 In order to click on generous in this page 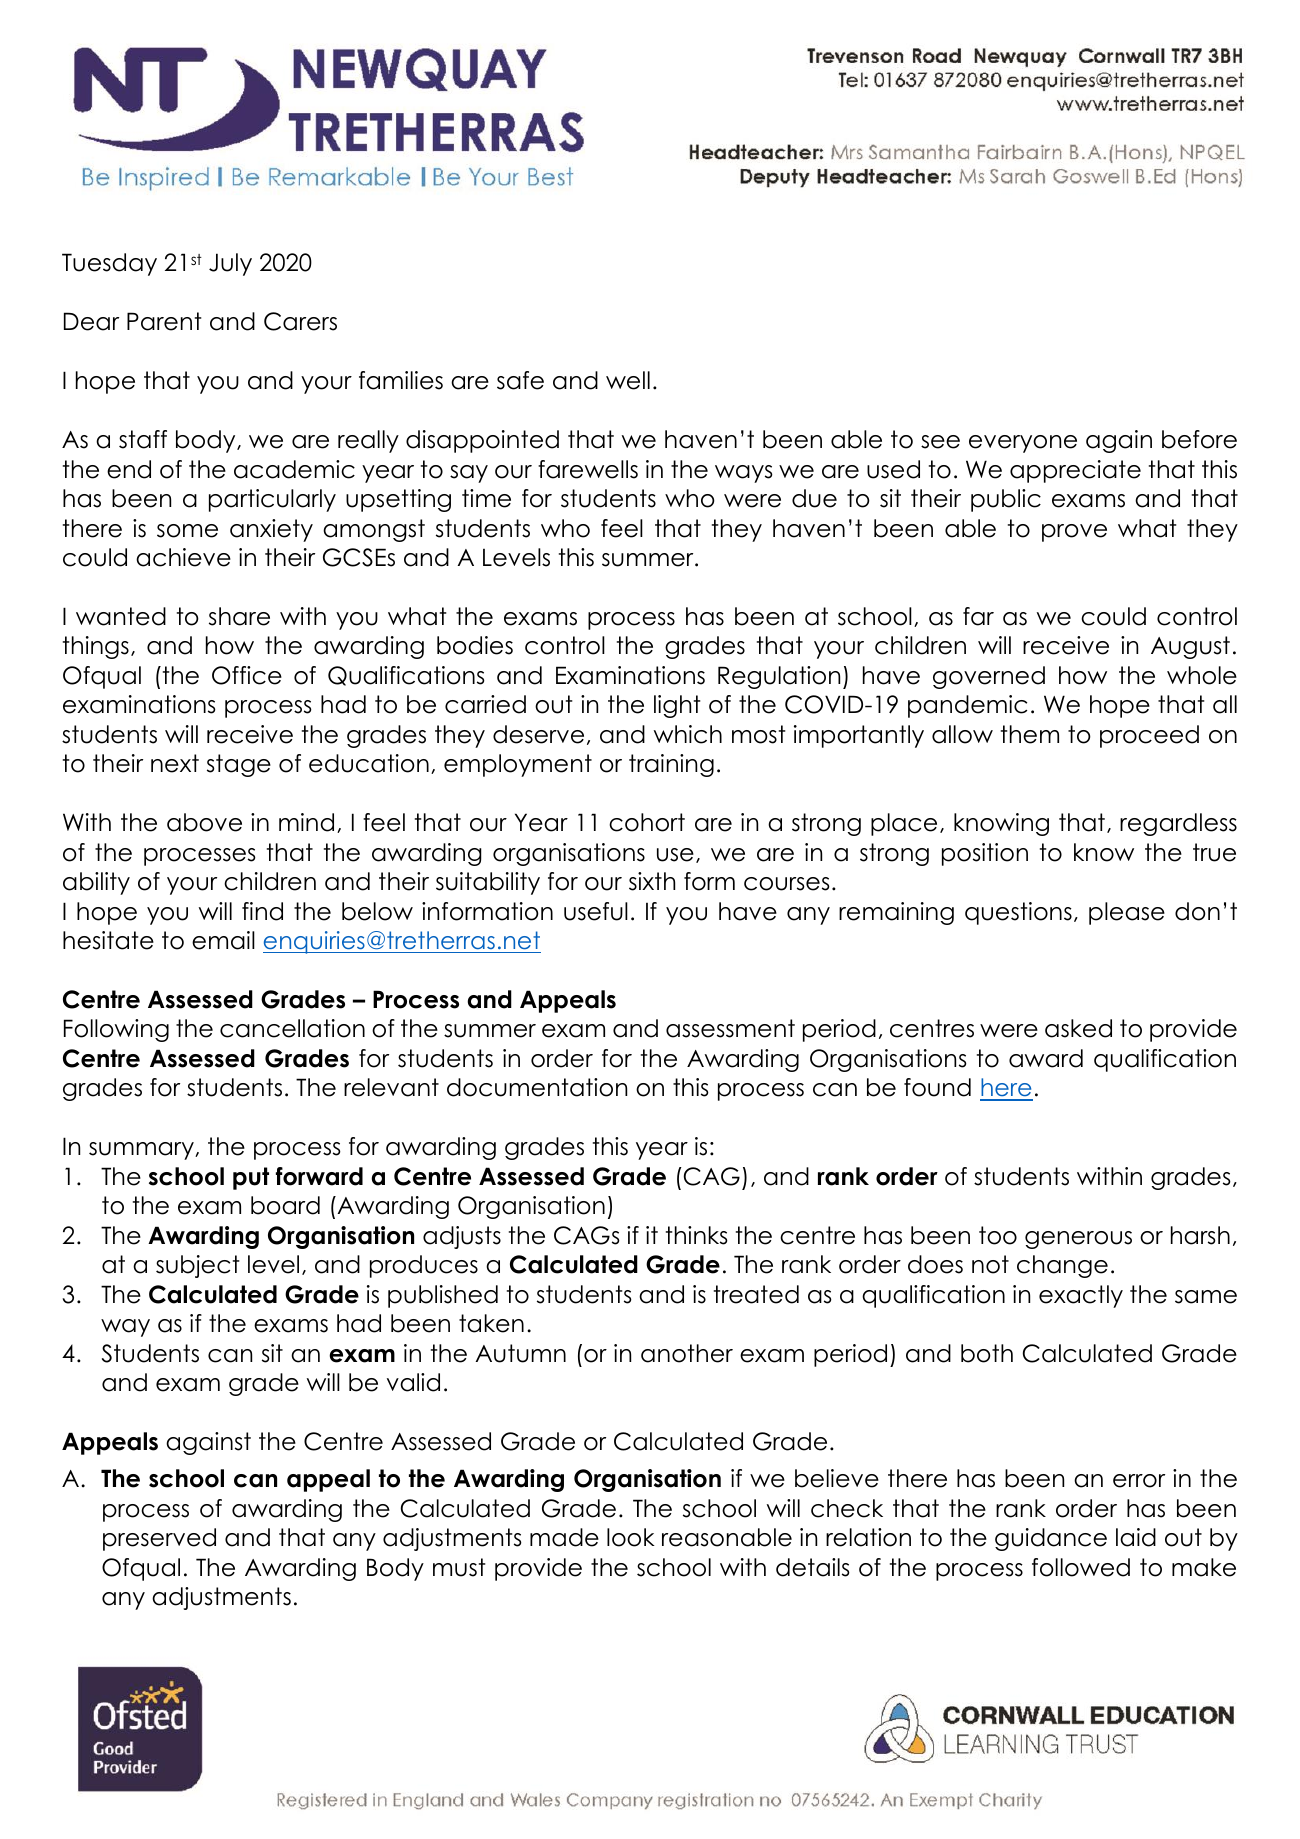, I will do `click(1078, 1240)`.
